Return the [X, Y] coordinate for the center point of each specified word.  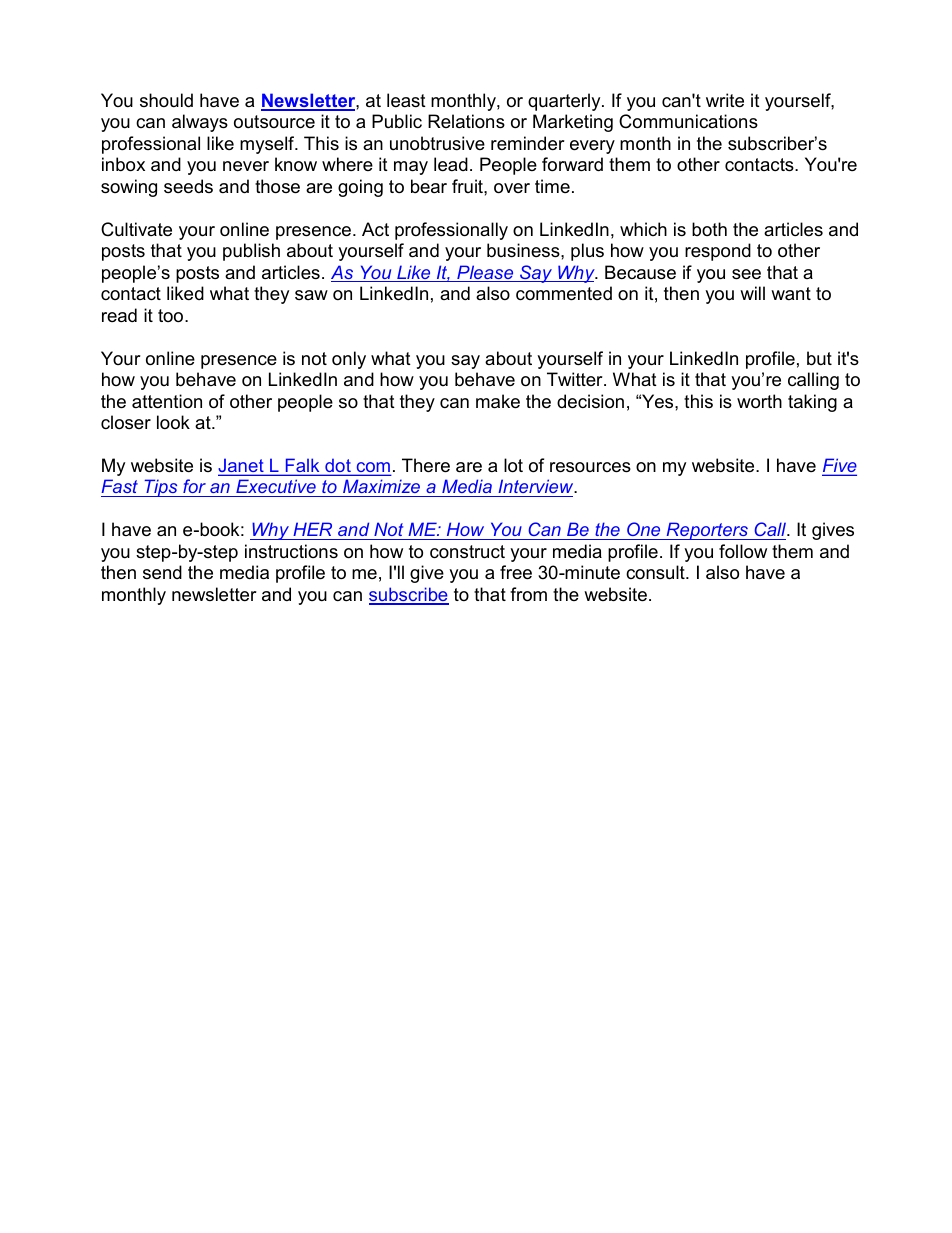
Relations [466, 121]
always [200, 123]
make [498, 401]
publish [251, 252]
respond [718, 252]
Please [485, 273]
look [173, 422]
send [162, 572]
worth [759, 401]
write [725, 100]
